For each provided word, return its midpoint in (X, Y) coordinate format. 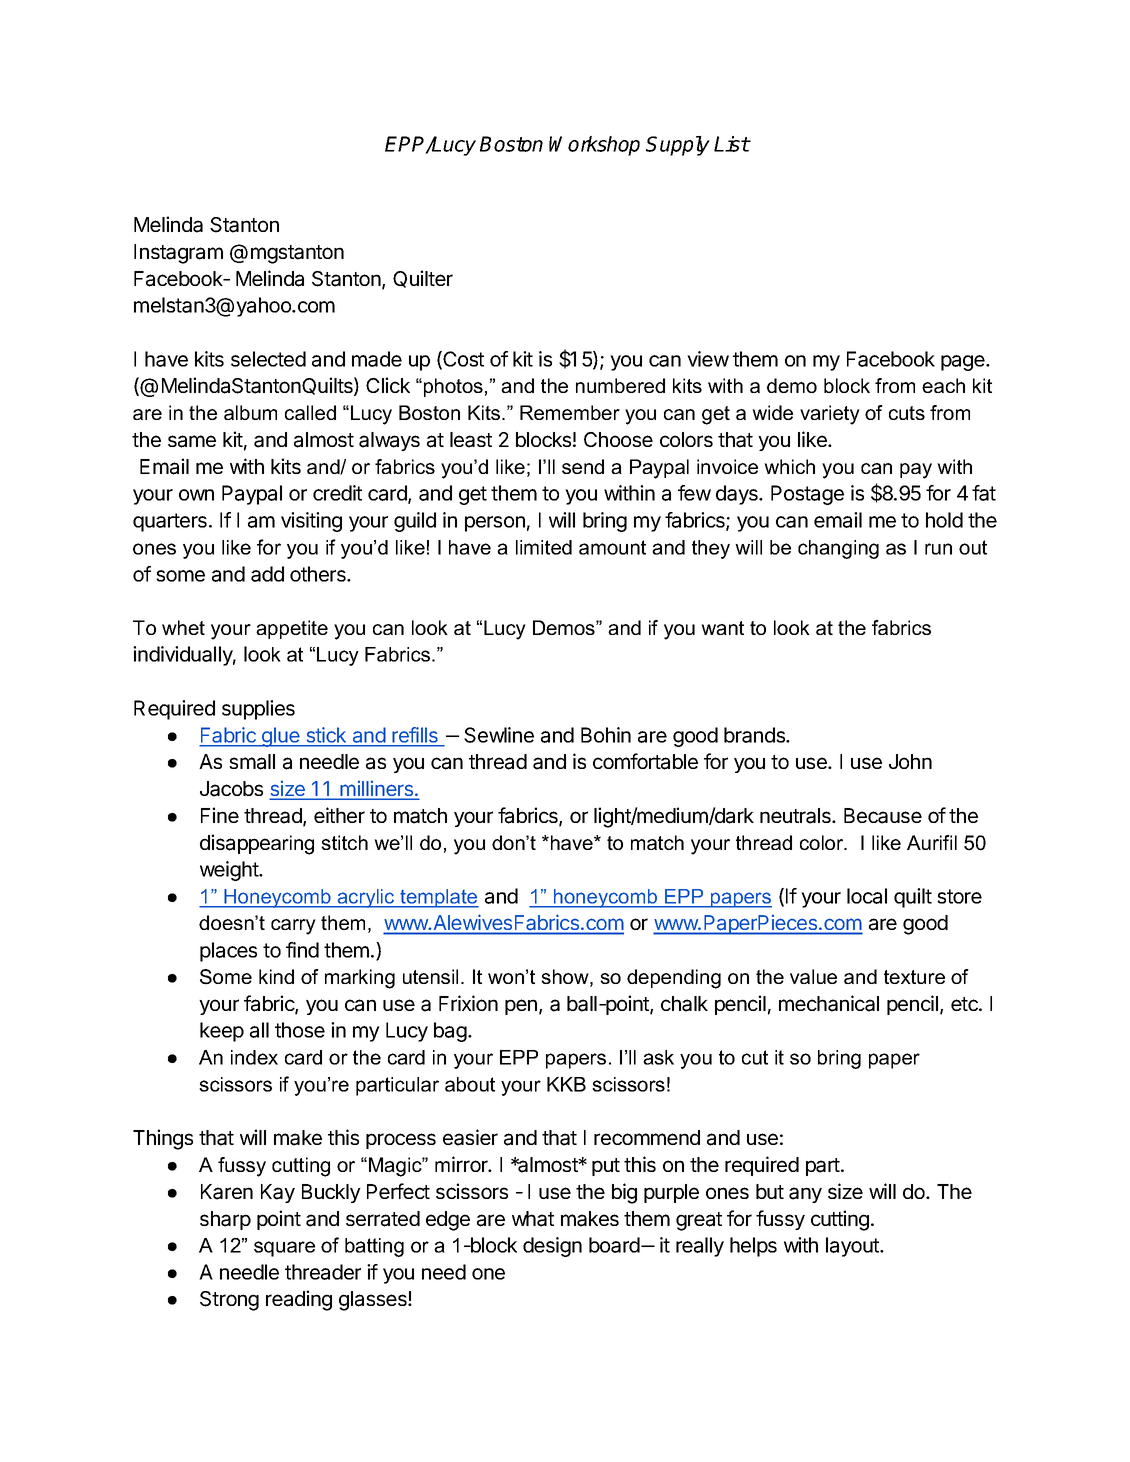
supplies (258, 710)
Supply (678, 146)
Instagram (178, 254)
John (910, 761)
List (732, 144)
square (284, 1249)
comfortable (645, 761)
